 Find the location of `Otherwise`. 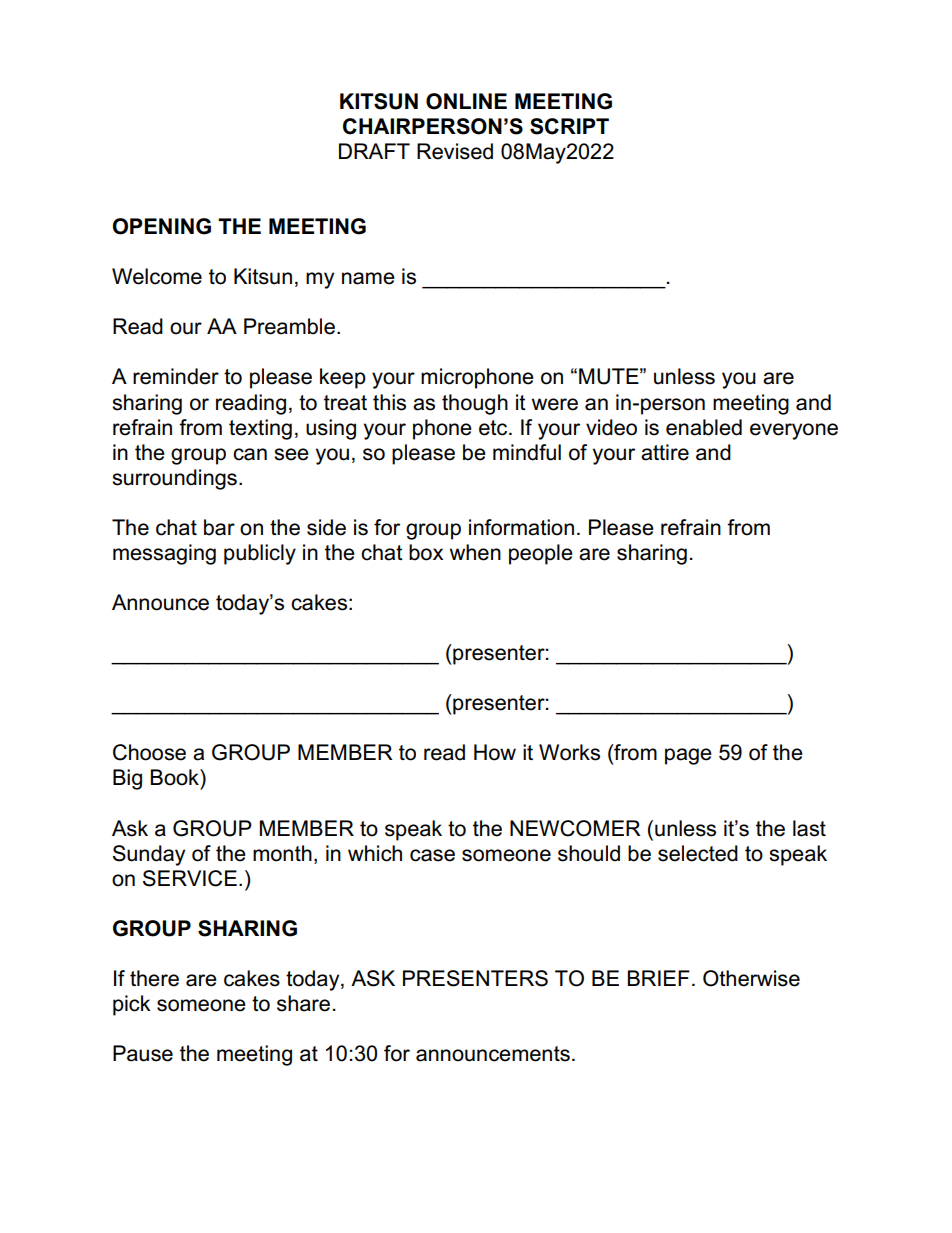

Otherwise is located at coordinates (751, 978).
